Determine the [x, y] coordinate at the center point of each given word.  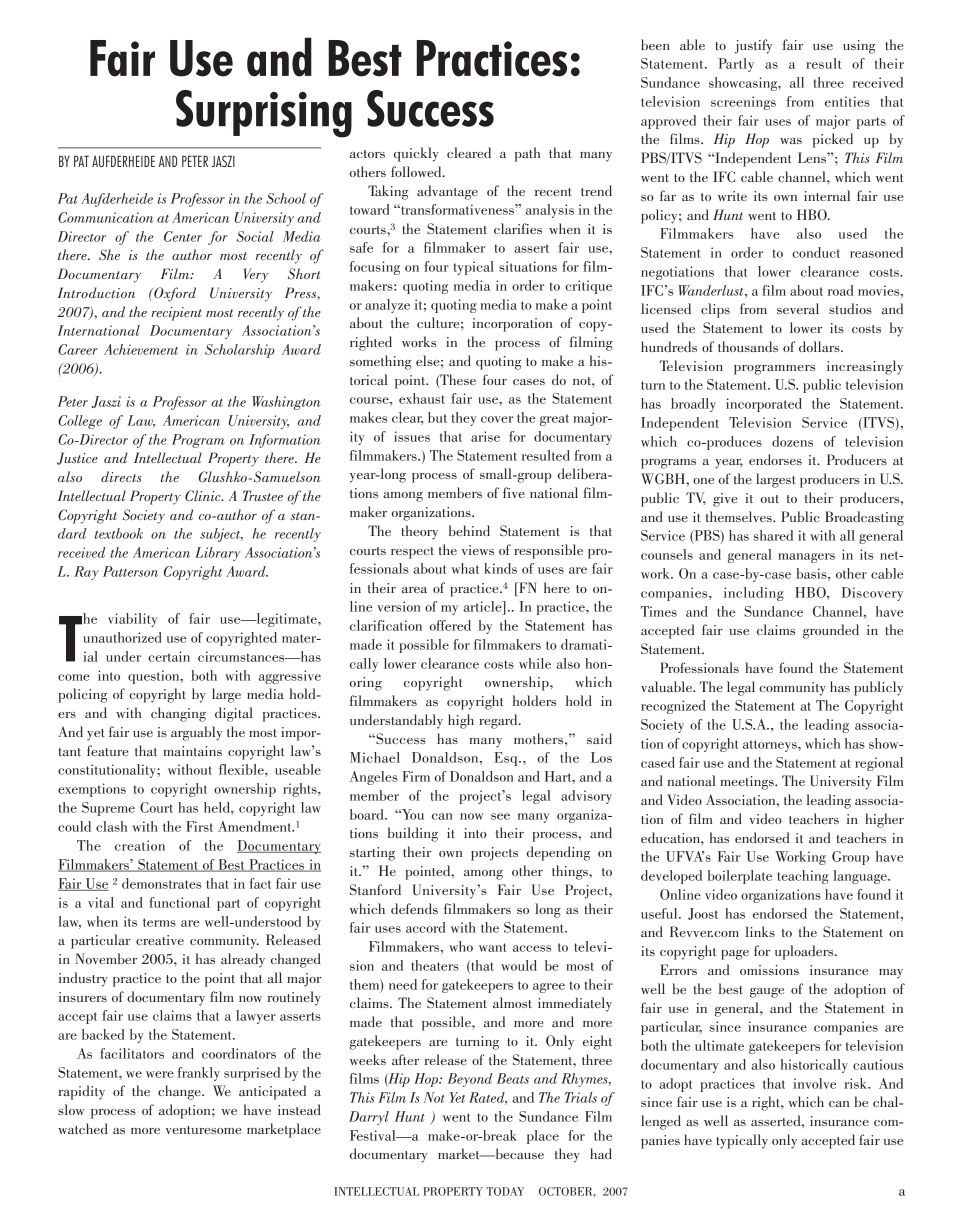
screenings [743, 103]
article [483, 606]
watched [83, 1128]
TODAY [505, 1191]
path [527, 154]
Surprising [264, 114]
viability [132, 620]
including [754, 594]
